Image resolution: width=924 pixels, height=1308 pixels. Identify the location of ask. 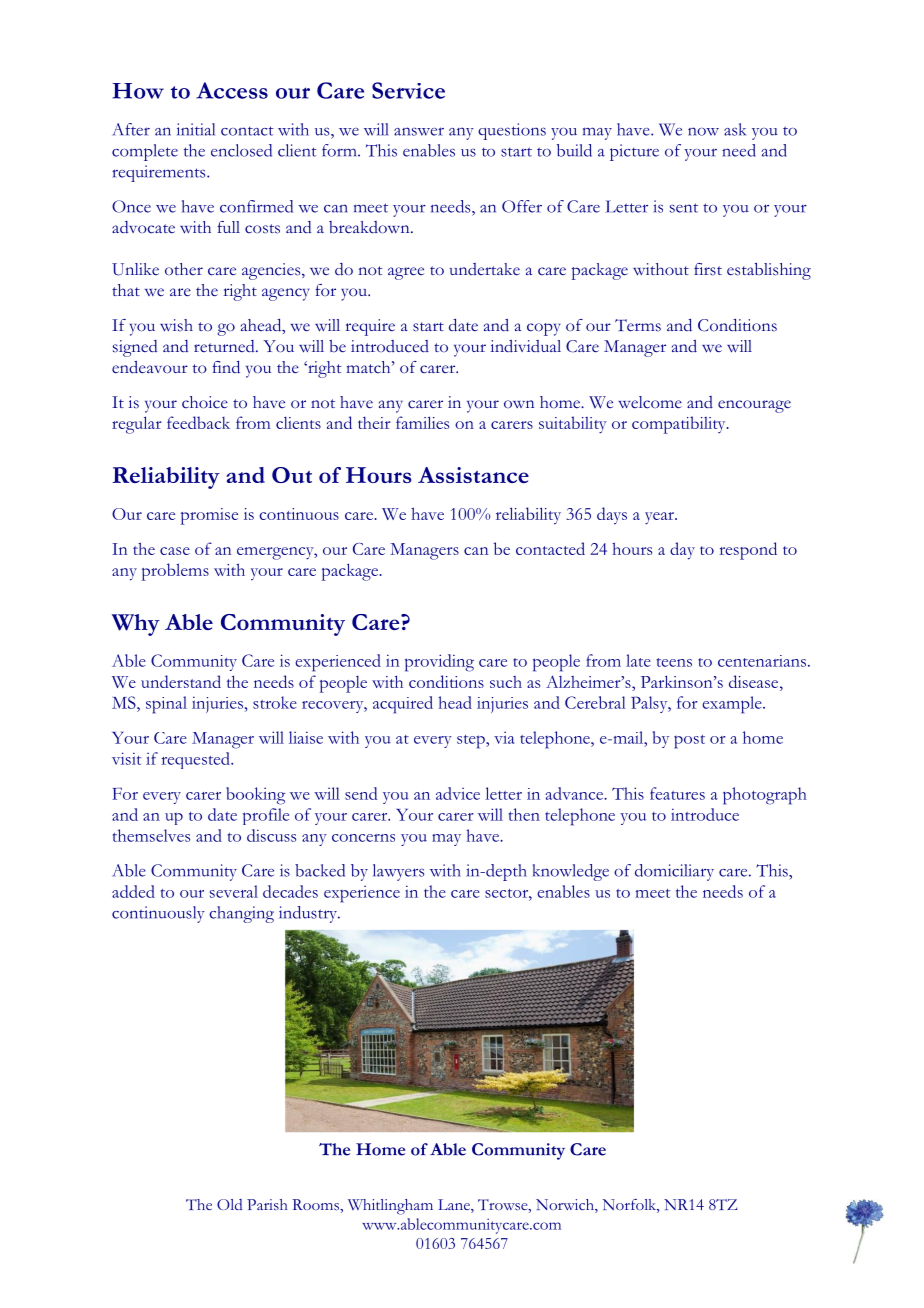
(735, 129).
